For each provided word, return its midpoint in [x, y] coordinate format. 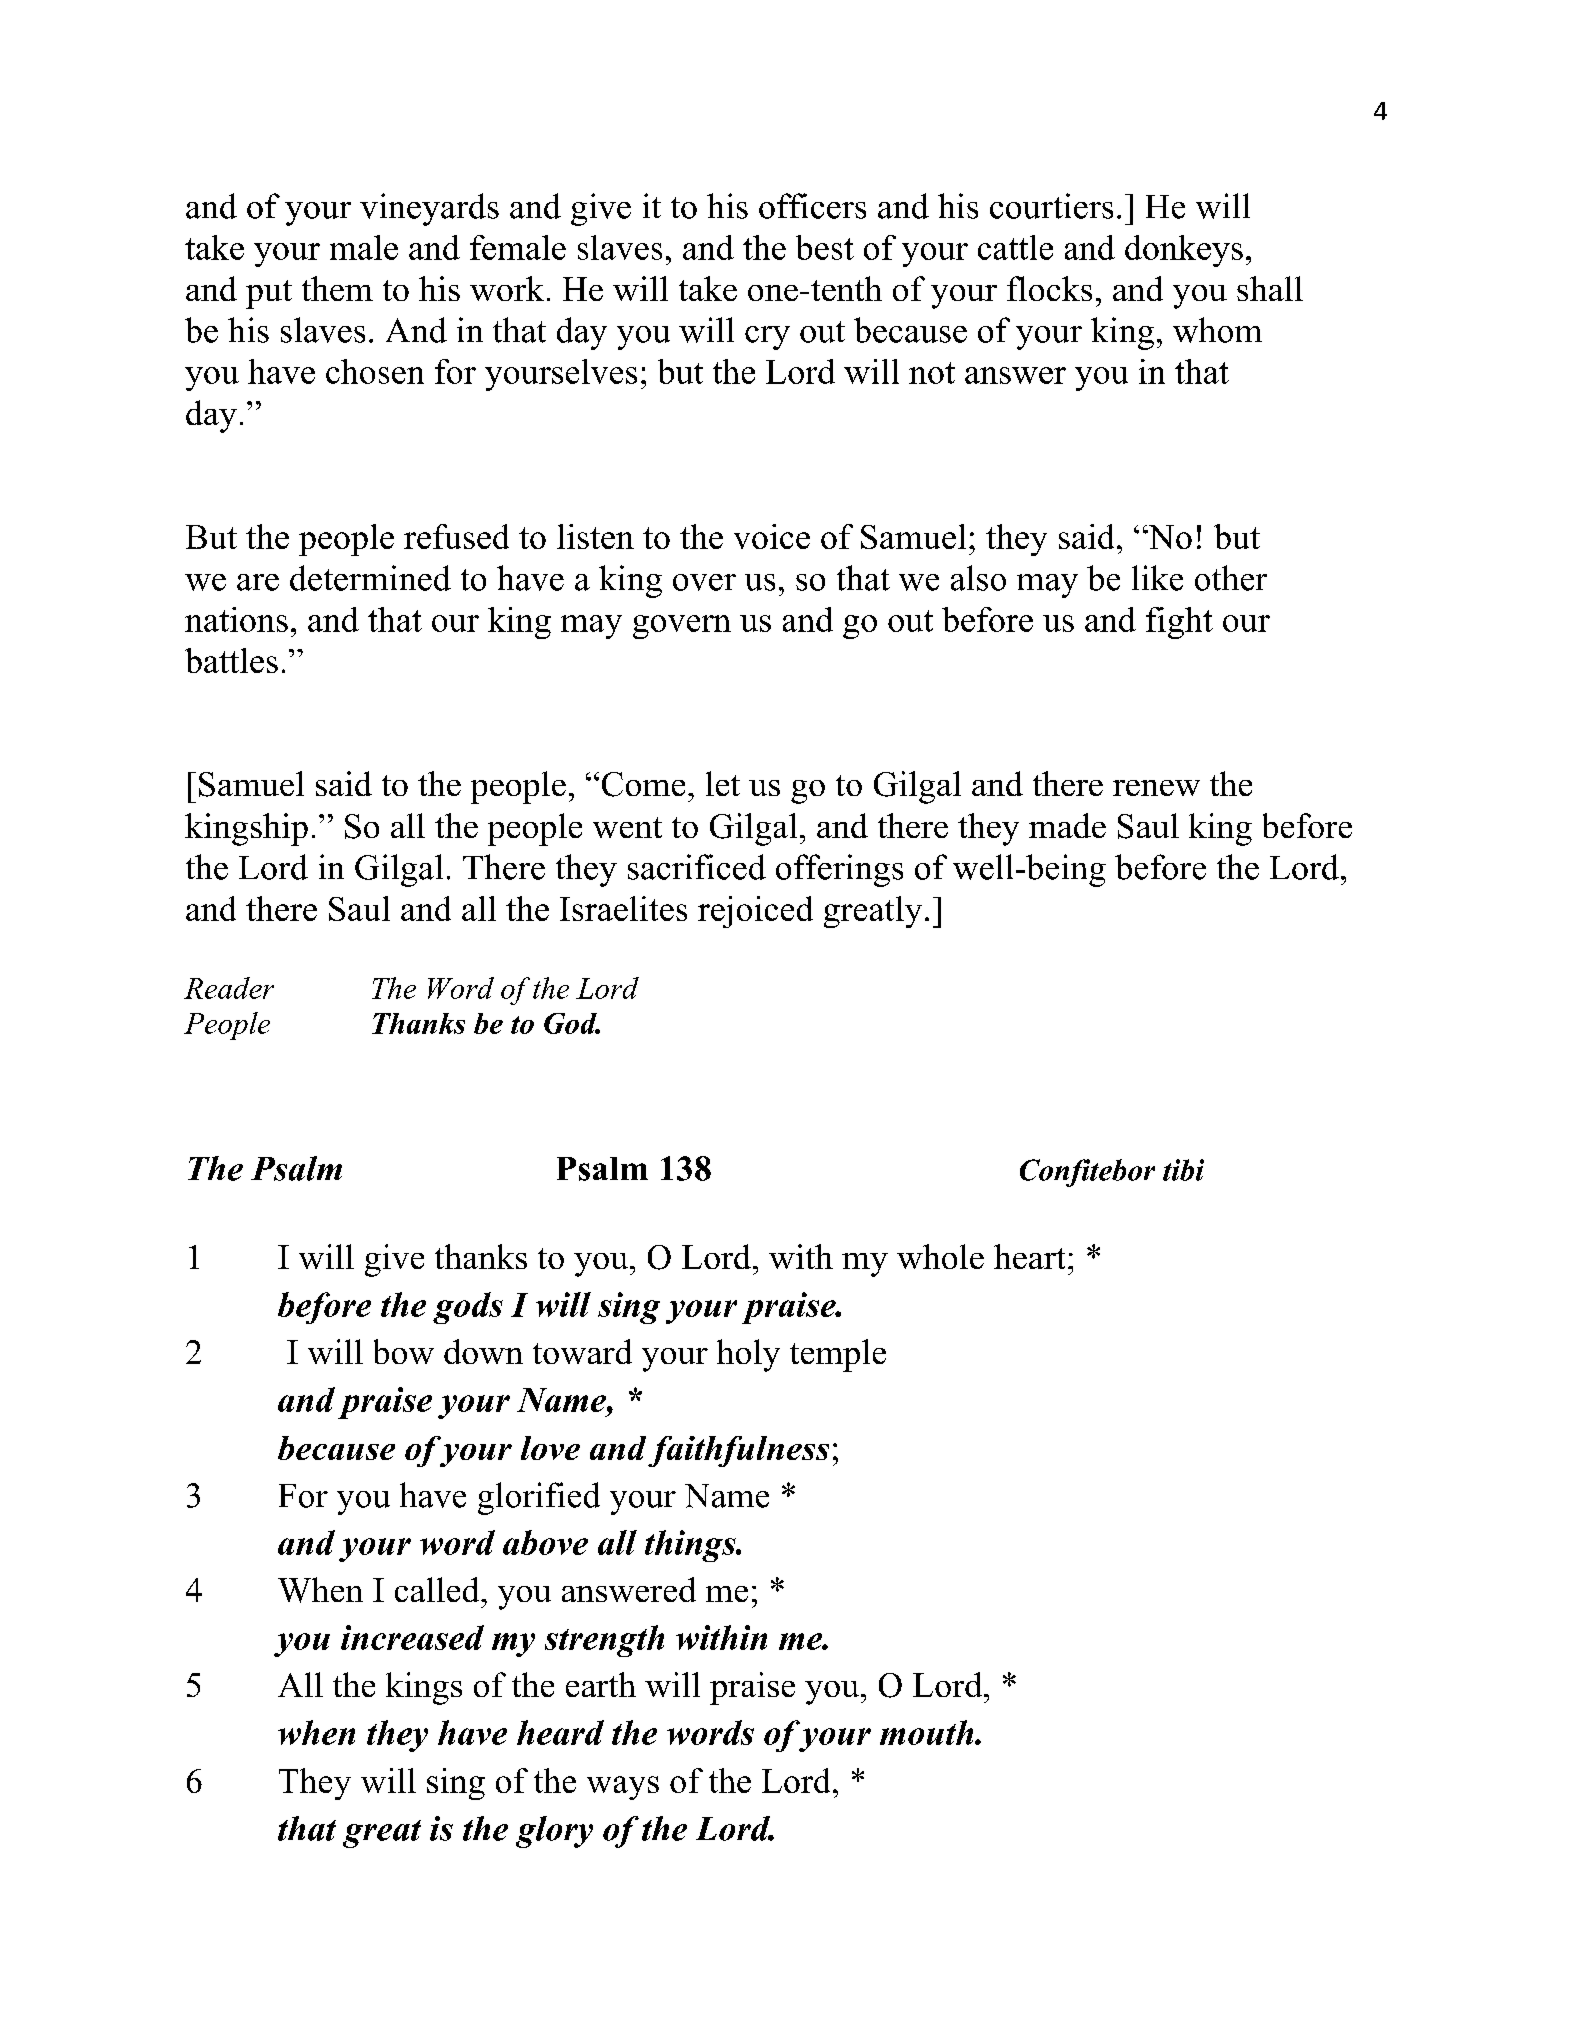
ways [623, 1788]
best [825, 247]
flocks [1049, 288]
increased [412, 1637]
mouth [928, 1732]
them [337, 288]
